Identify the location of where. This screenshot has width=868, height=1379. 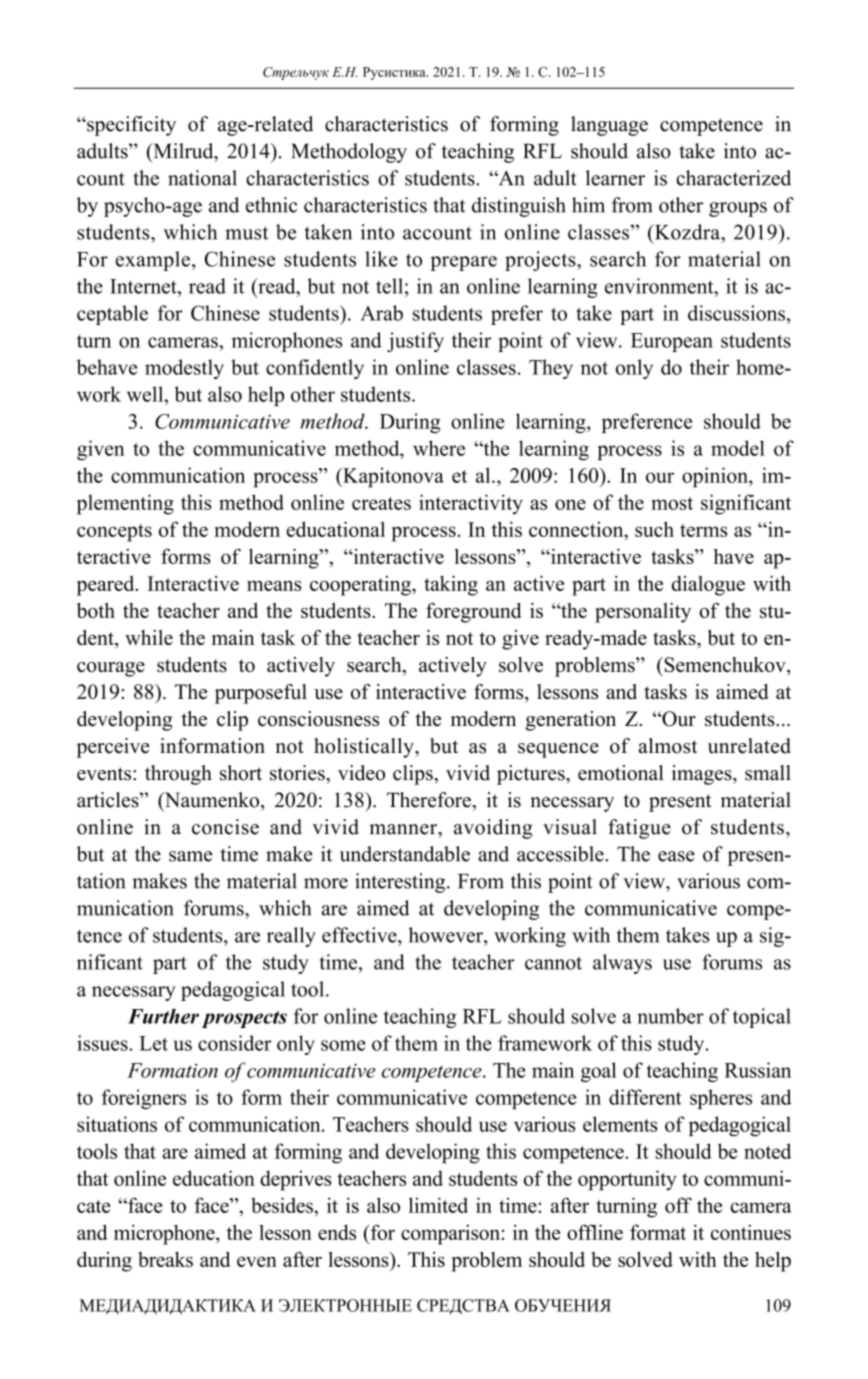
(439, 448).
